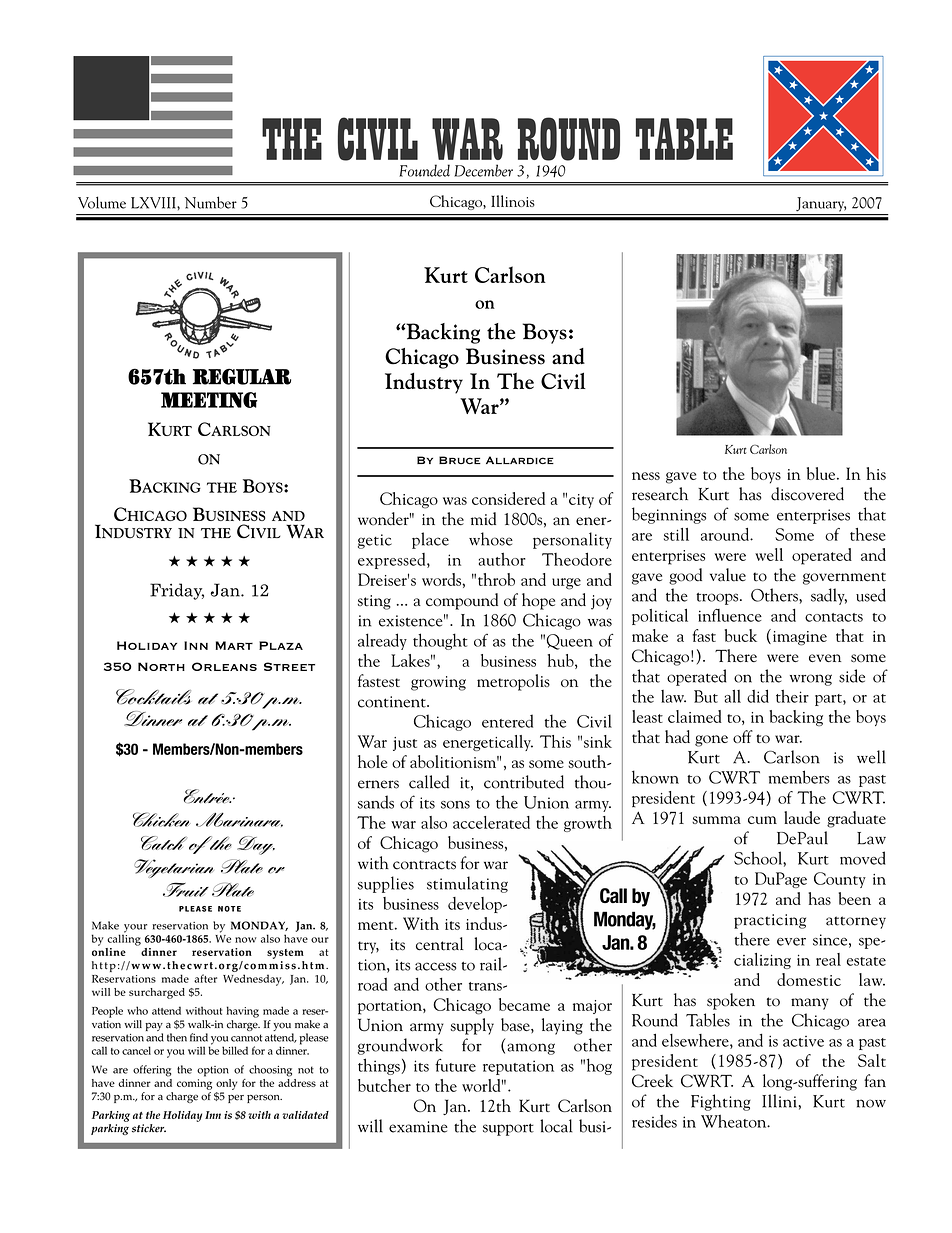 The width and height of the document is (952, 1233). Describe the element at coordinates (460, 460) in the document. I see `Bruce` at that location.
